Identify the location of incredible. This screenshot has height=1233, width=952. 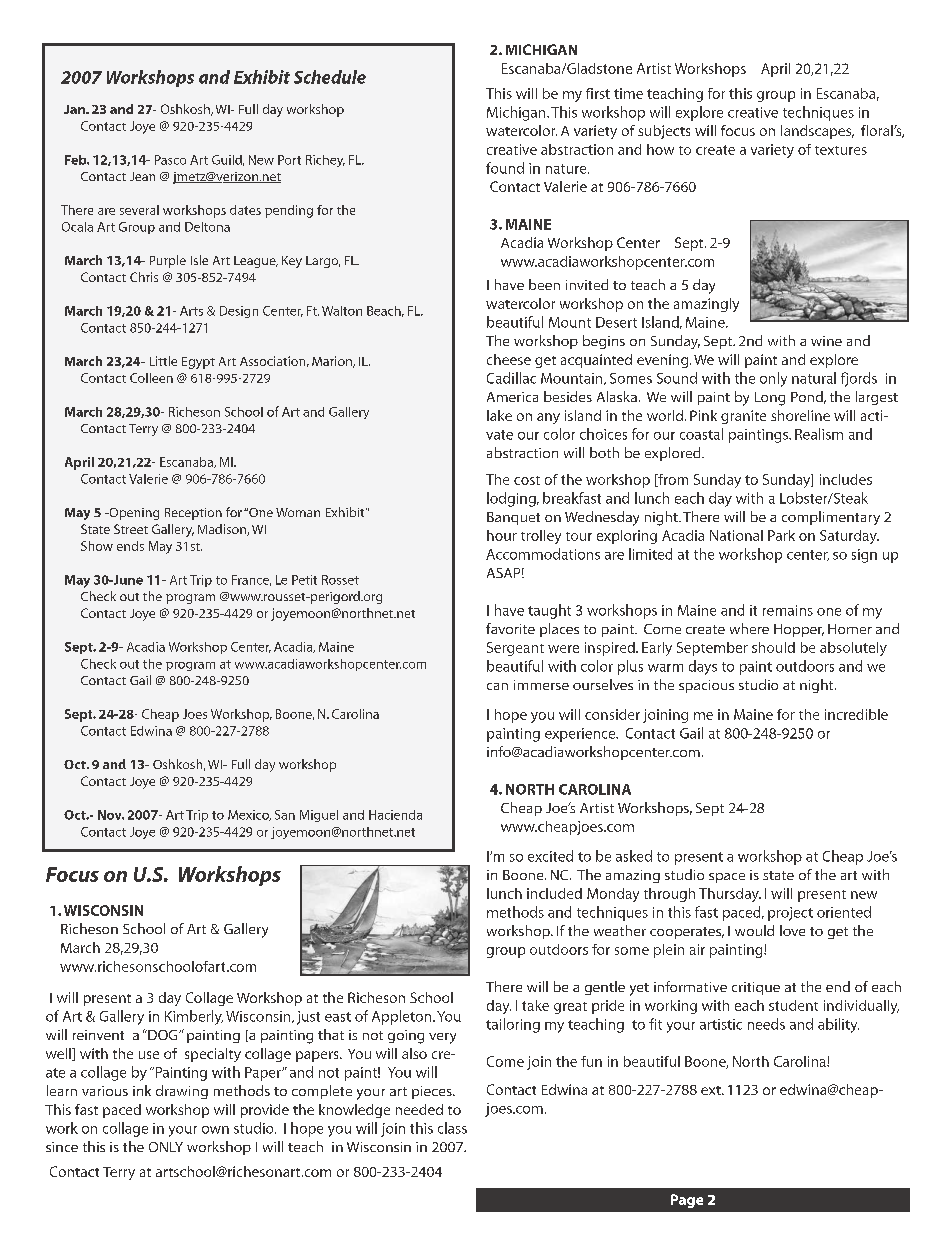
(856, 714).
